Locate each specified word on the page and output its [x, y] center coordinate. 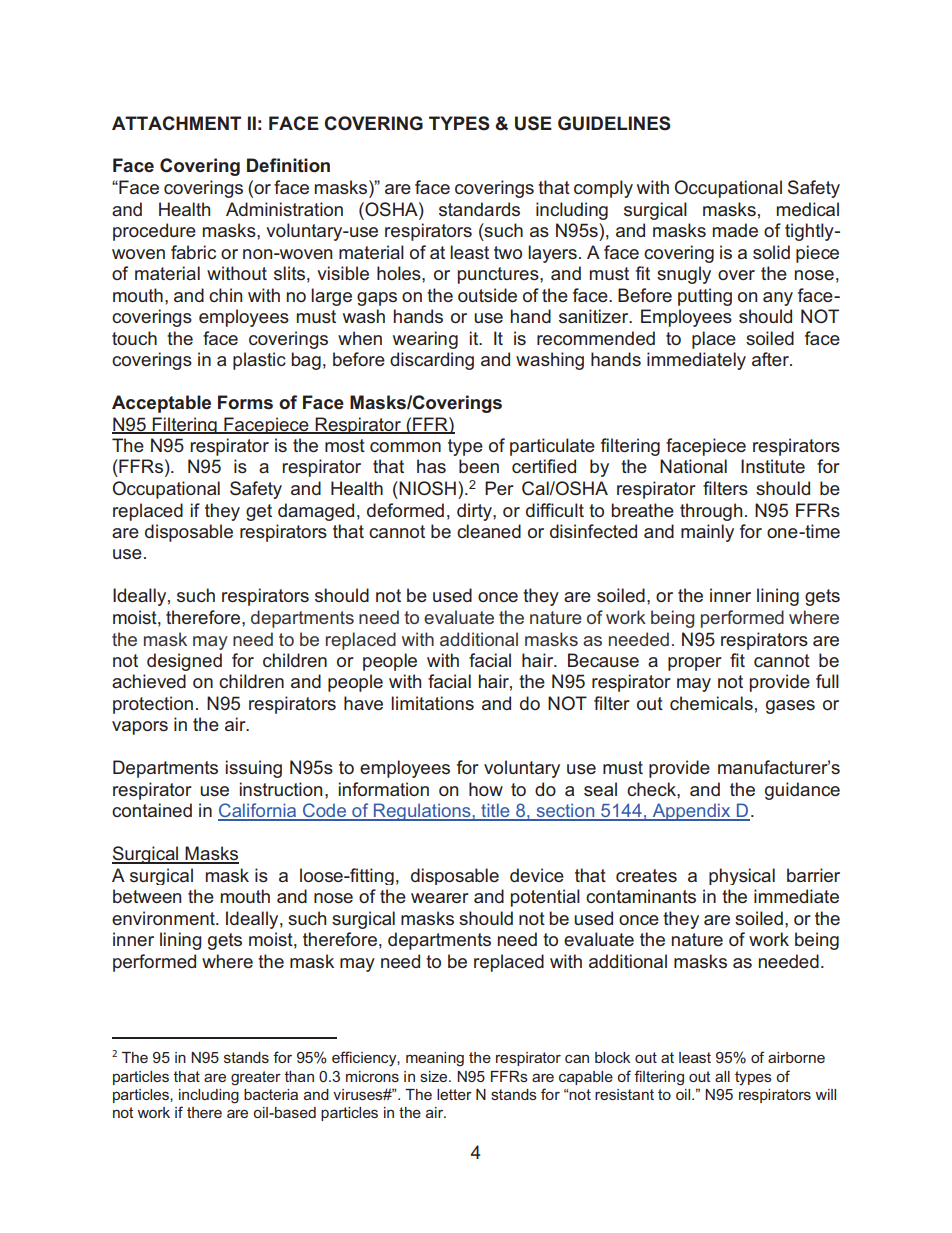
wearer [440, 898]
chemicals [711, 703]
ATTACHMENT [176, 123]
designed [184, 662]
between [147, 896]
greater [256, 1078]
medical [808, 209]
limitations [432, 703]
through [711, 512]
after [771, 359]
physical [742, 876]
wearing [425, 340]
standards [479, 209]
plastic [259, 361]
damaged [316, 512]
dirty [475, 512]
